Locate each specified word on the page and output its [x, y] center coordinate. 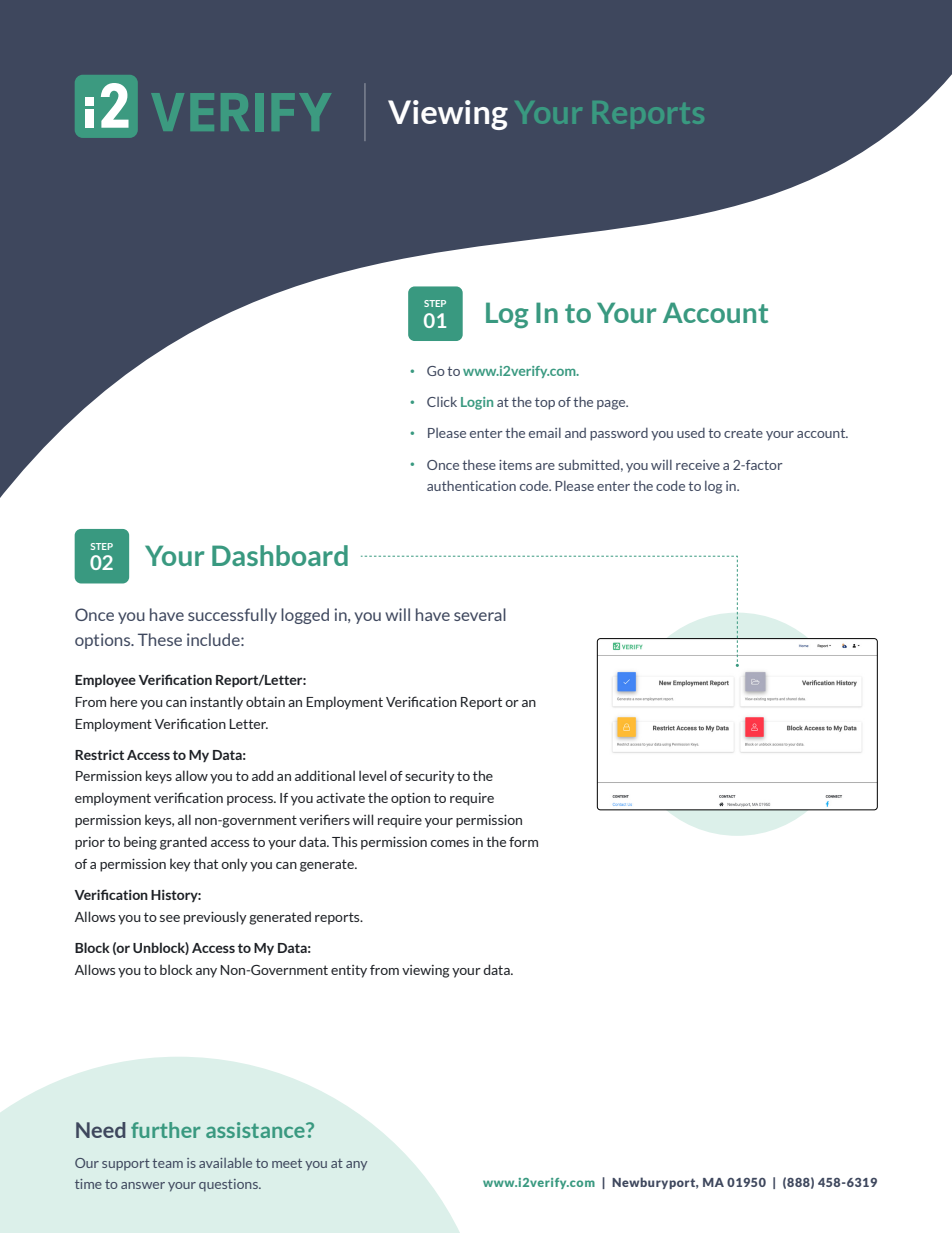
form [523, 842]
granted [183, 843]
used [691, 433]
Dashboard [280, 555]
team [167, 1163]
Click [442, 401]
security [430, 777]
